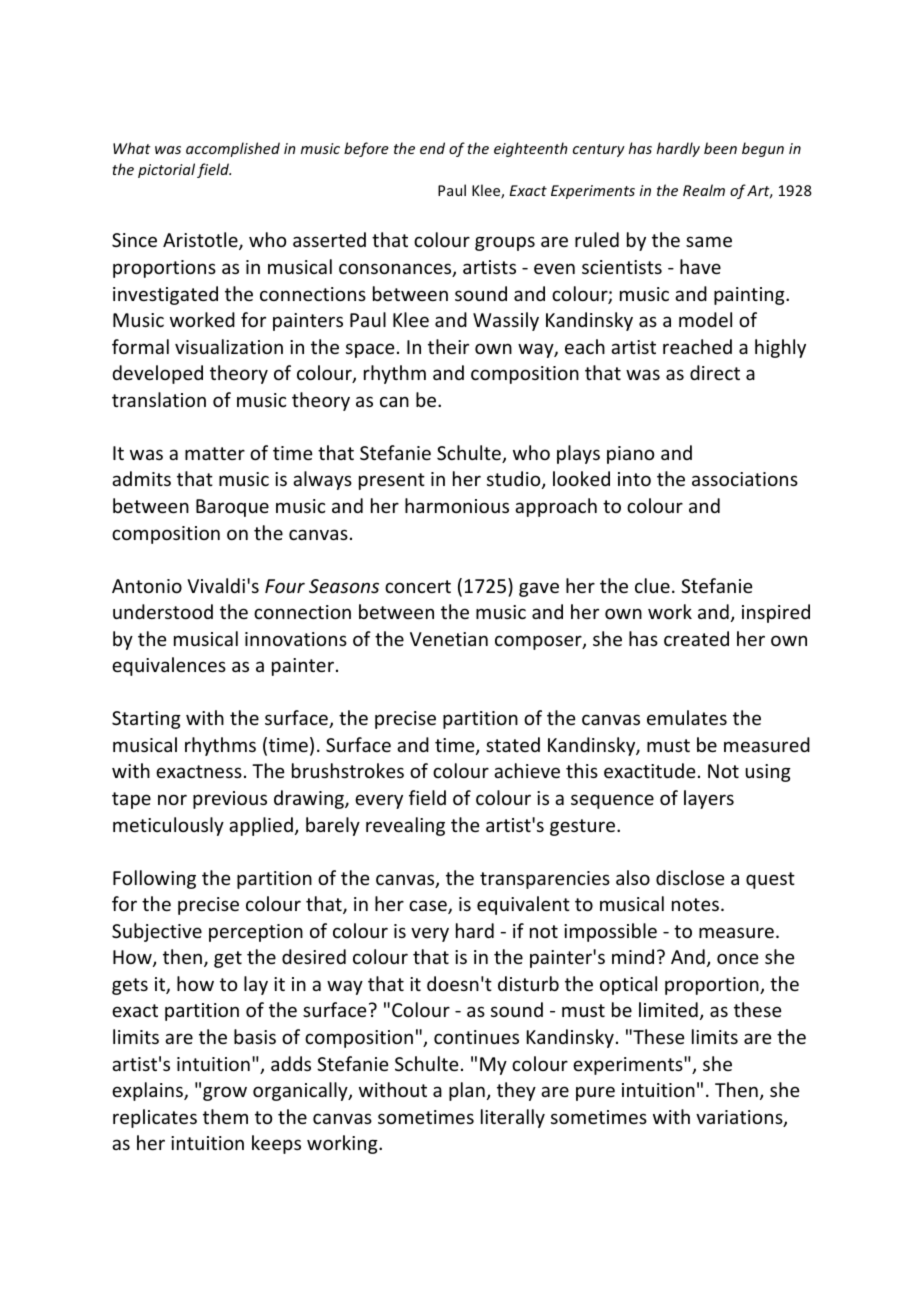 The width and height of the screenshot is (924, 1308). I want to click on case, so click(429, 907).
